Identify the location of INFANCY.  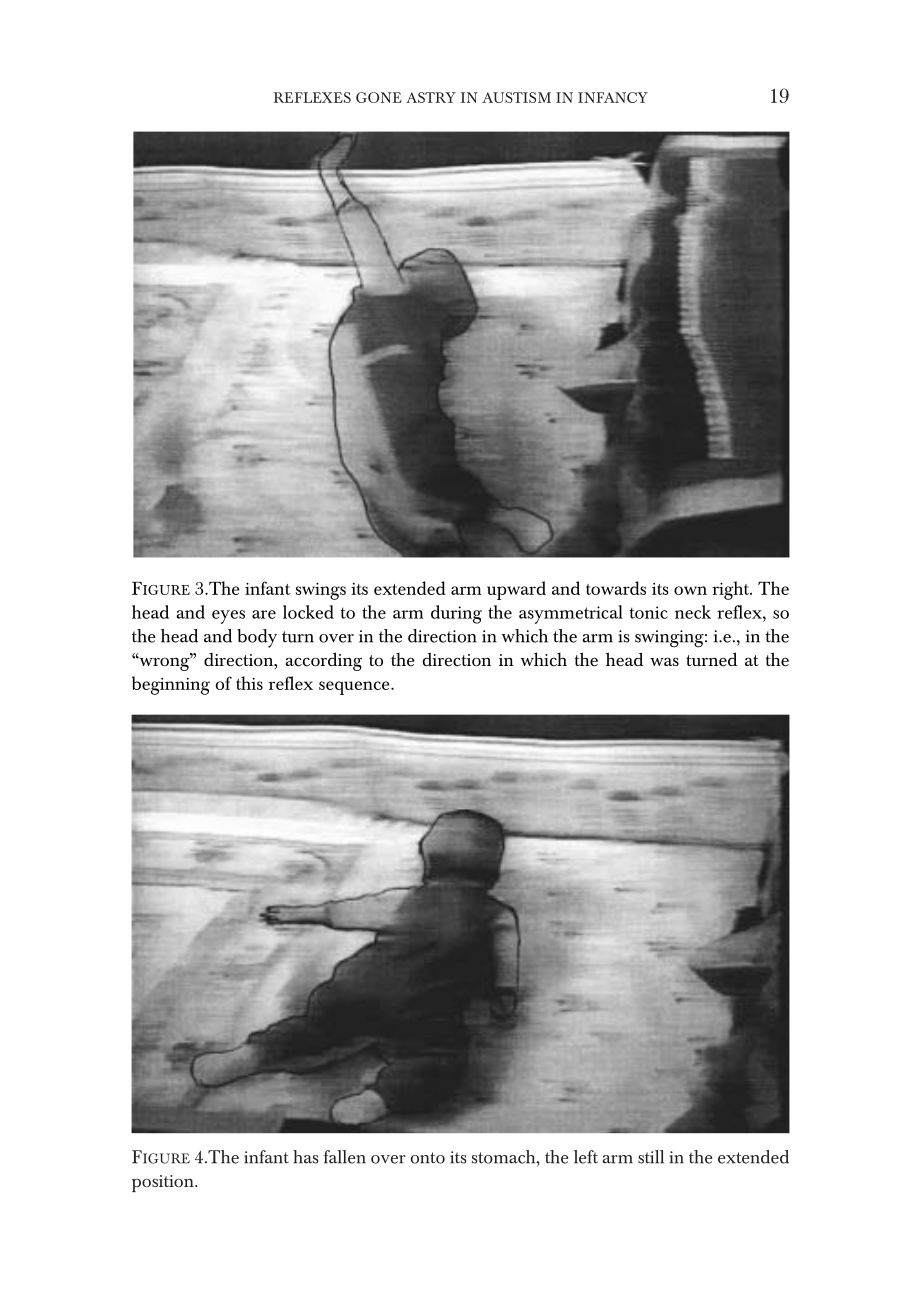
(613, 97).
